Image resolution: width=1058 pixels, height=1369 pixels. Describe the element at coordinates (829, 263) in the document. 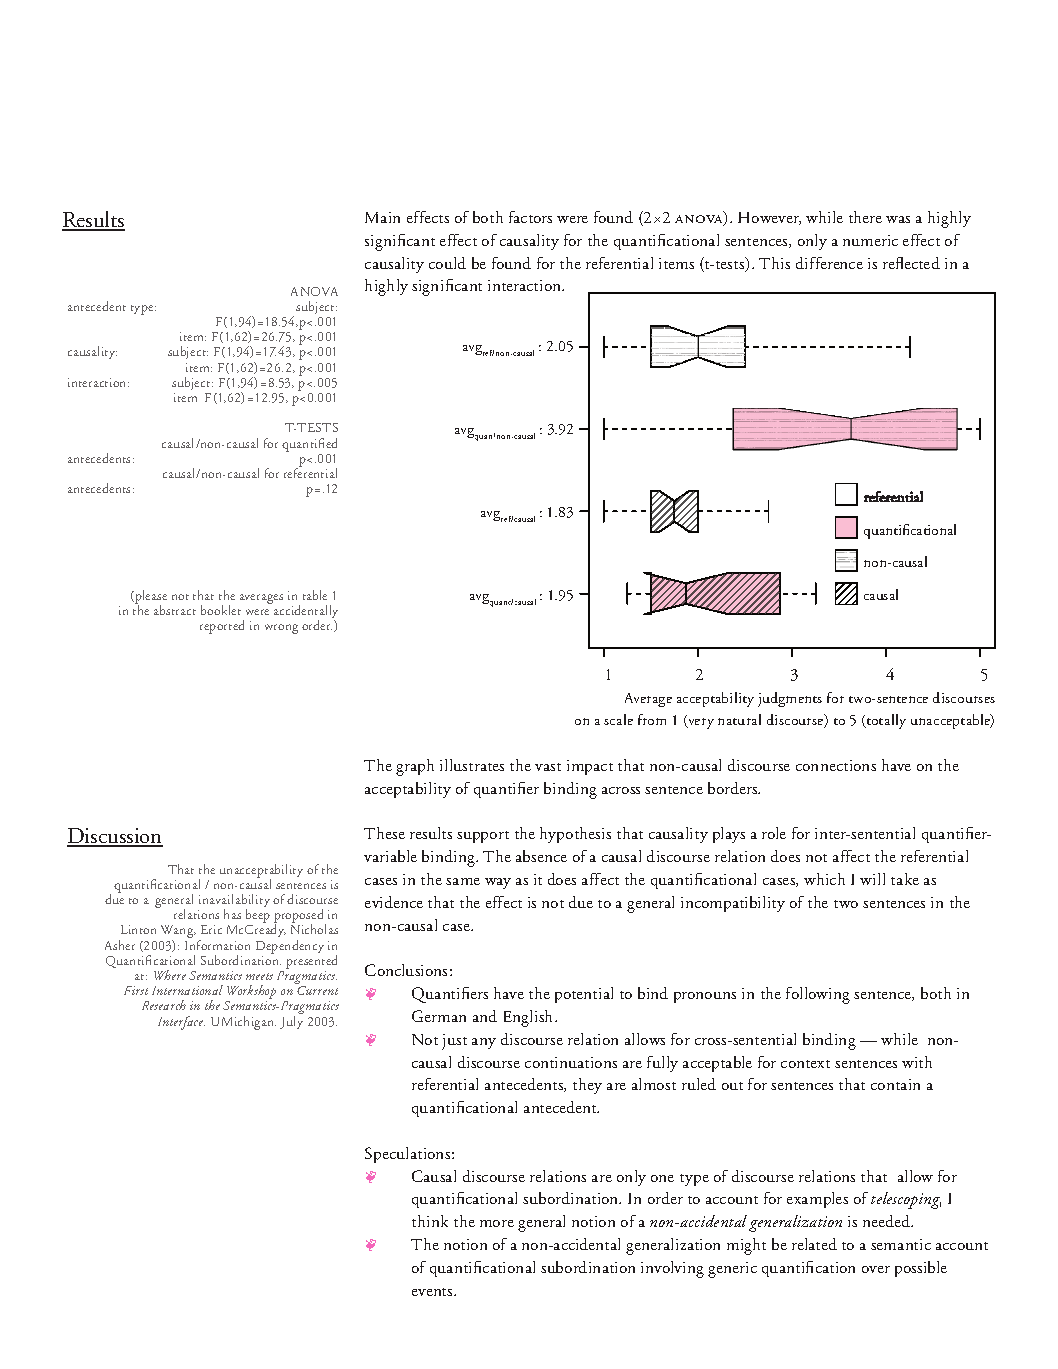

I see `difference` at that location.
